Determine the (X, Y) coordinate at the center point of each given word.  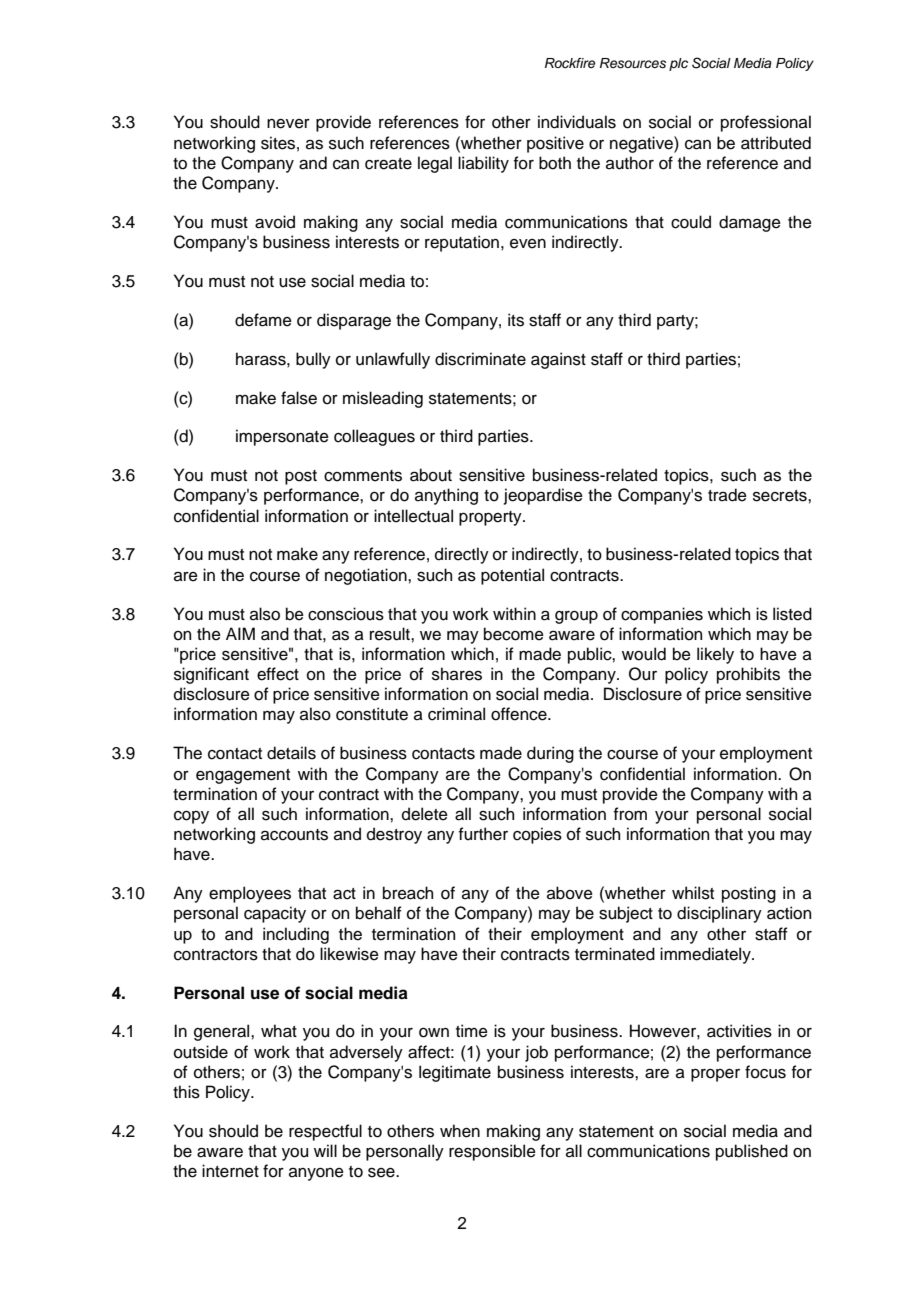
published (752, 1152)
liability (483, 164)
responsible (492, 1152)
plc (678, 64)
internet (230, 1171)
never (288, 124)
